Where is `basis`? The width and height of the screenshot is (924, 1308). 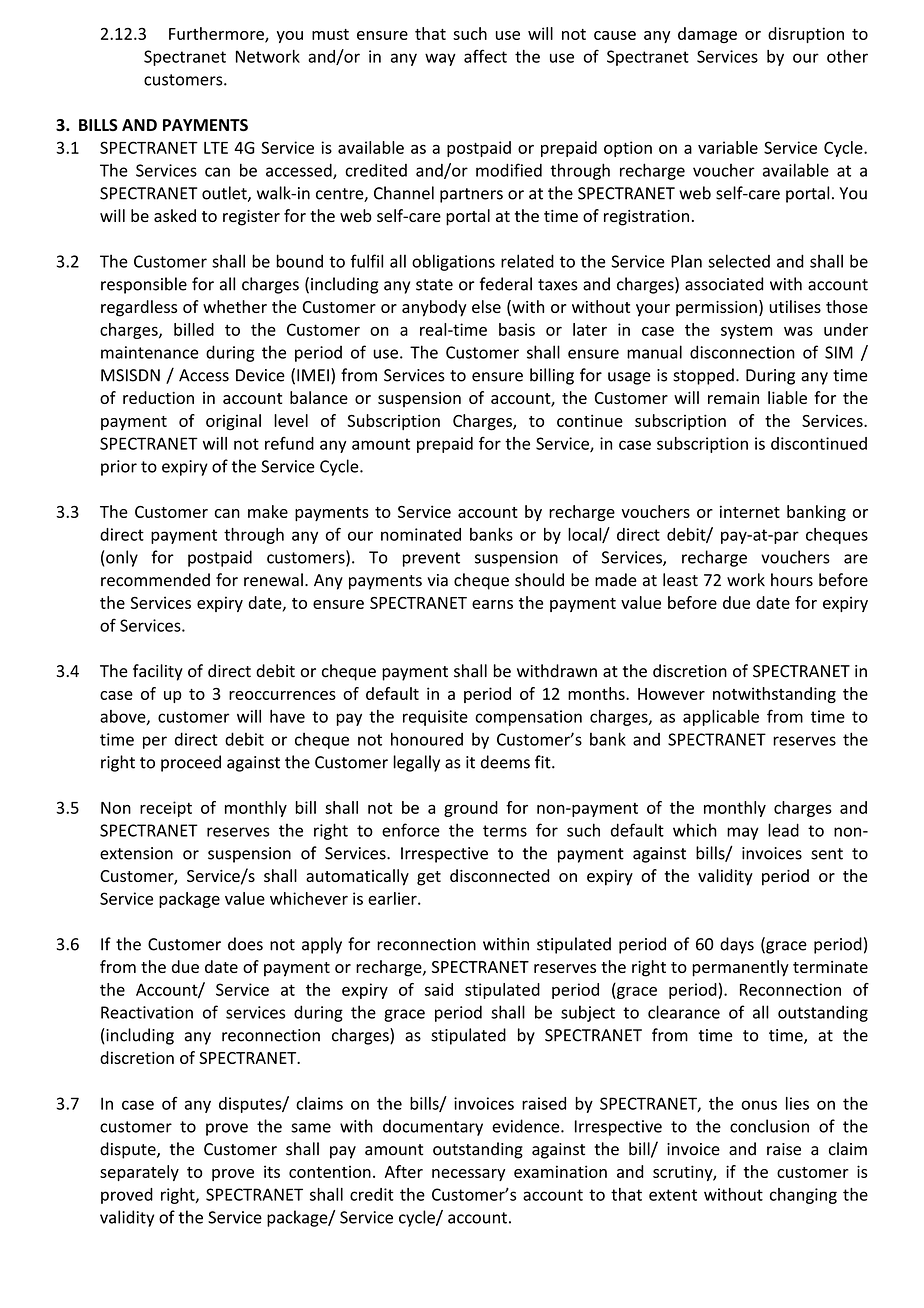 basis is located at coordinates (517, 329).
